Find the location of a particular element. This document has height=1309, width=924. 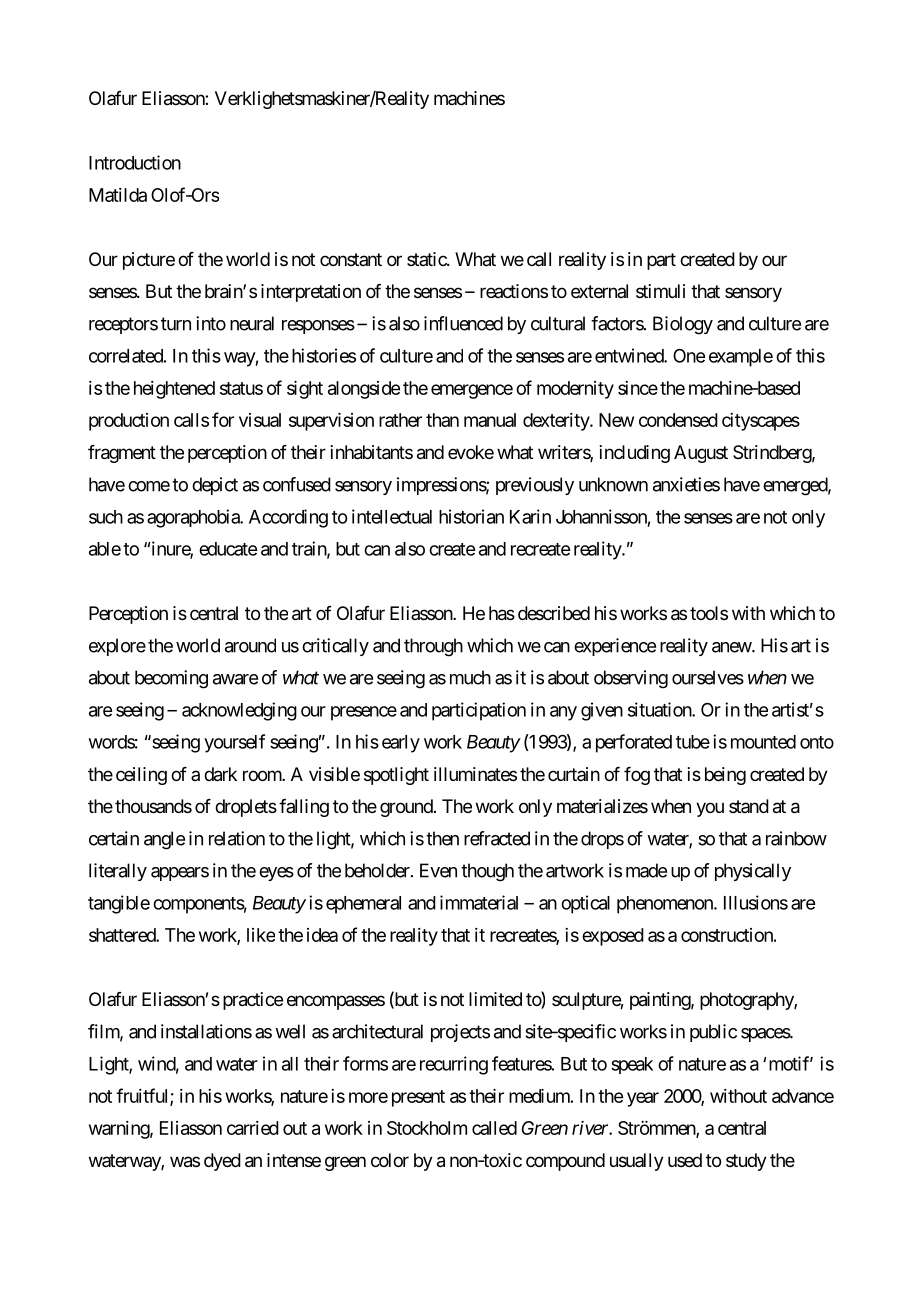

stimuli is located at coordinates (660, 291).
